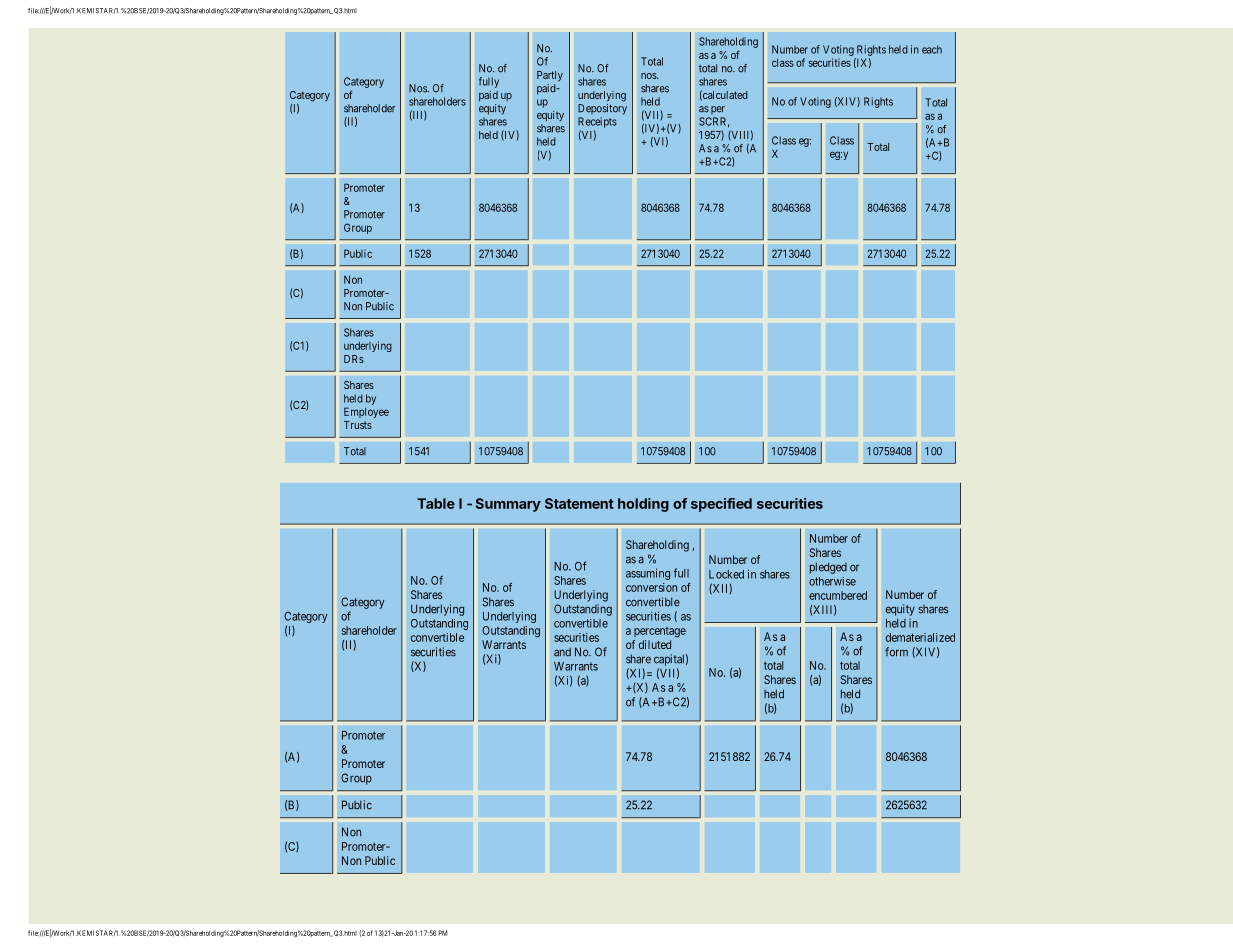 The image size is (1233, 952). What do you see at coordinates (721, 505) in the image?
I see `specified` at bounding box center [721, 505].
